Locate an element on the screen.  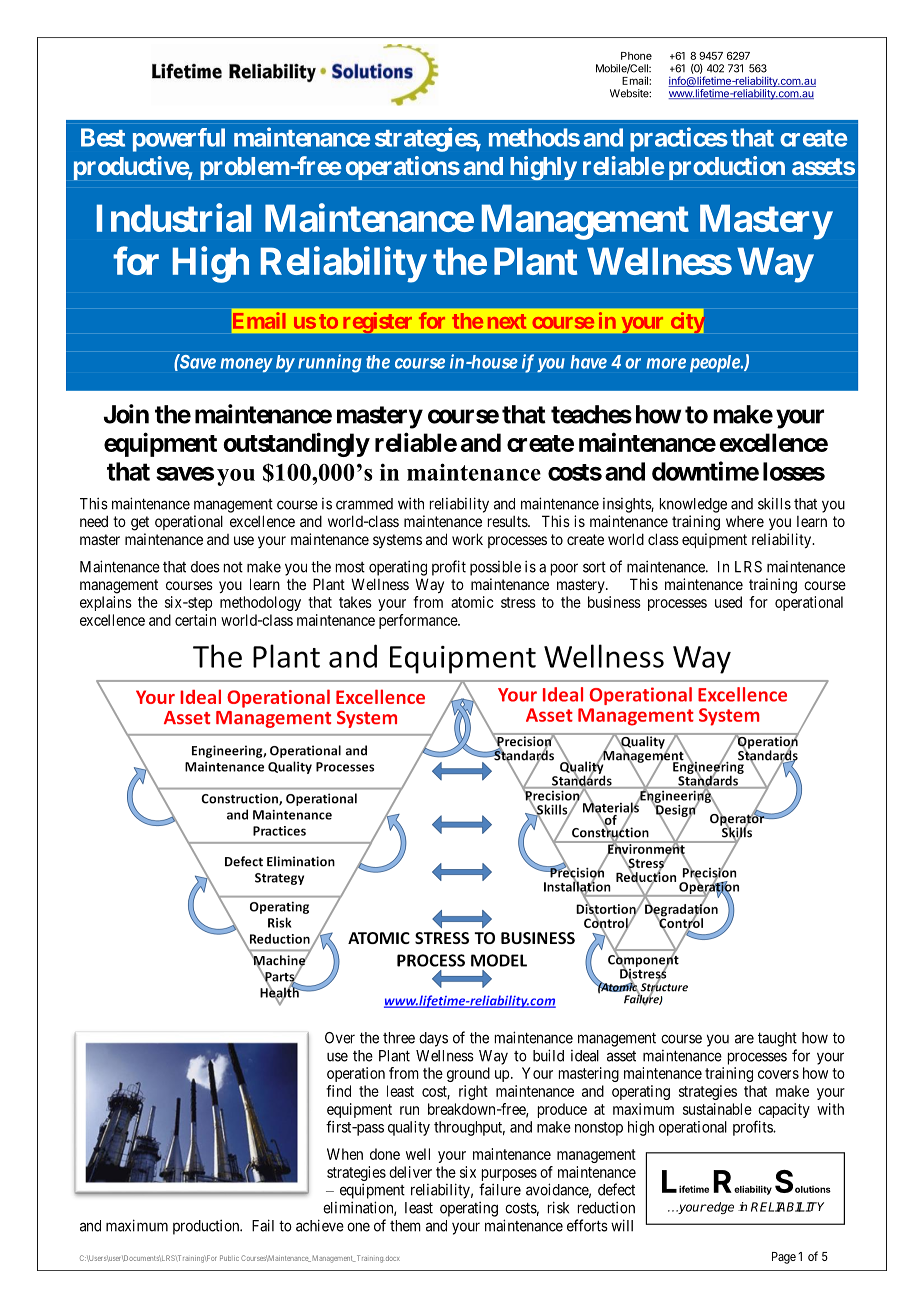
people is located at coordinates (715, 364).
